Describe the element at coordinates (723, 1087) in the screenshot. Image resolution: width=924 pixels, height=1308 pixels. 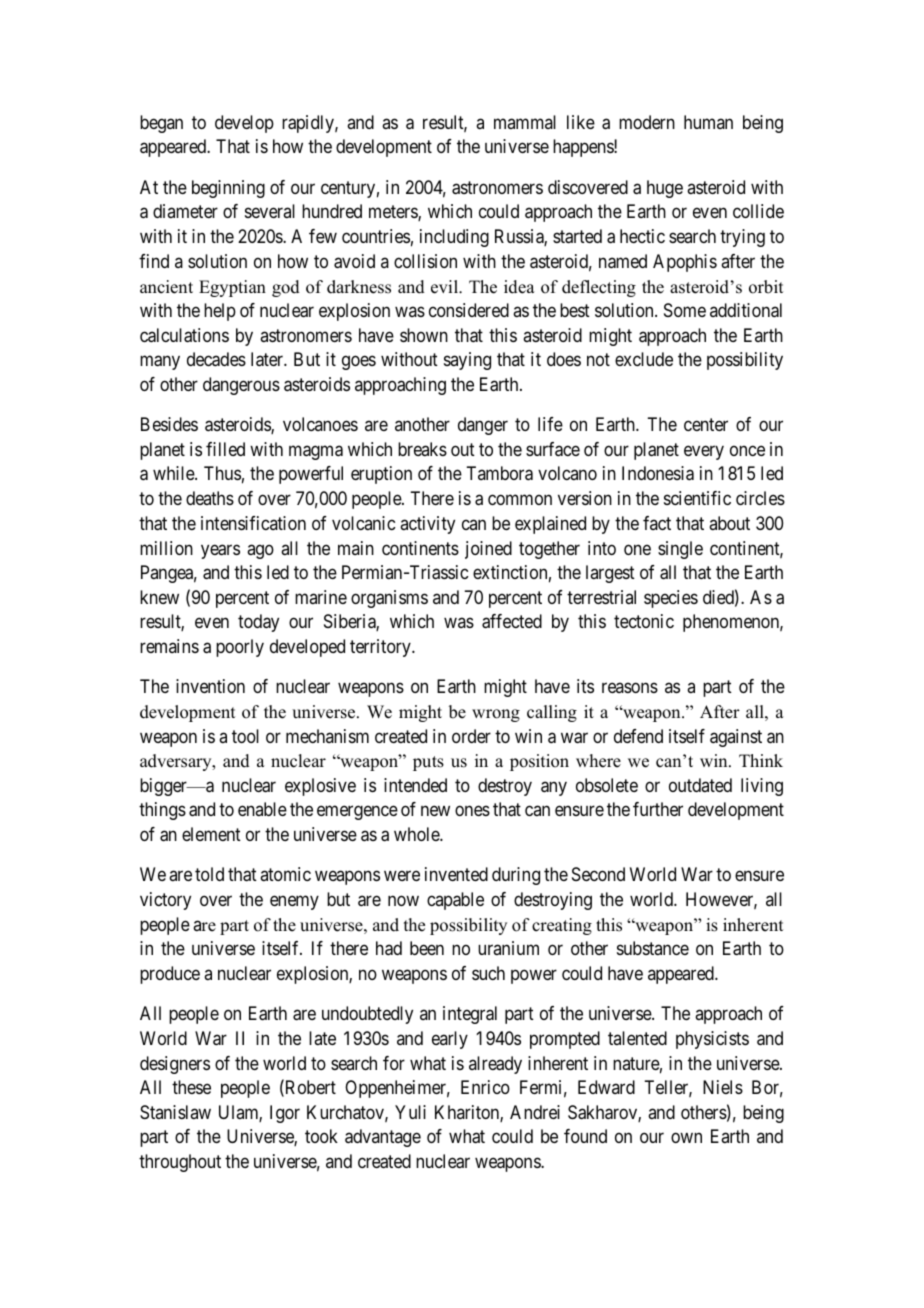
I see `Niels` at that location.
